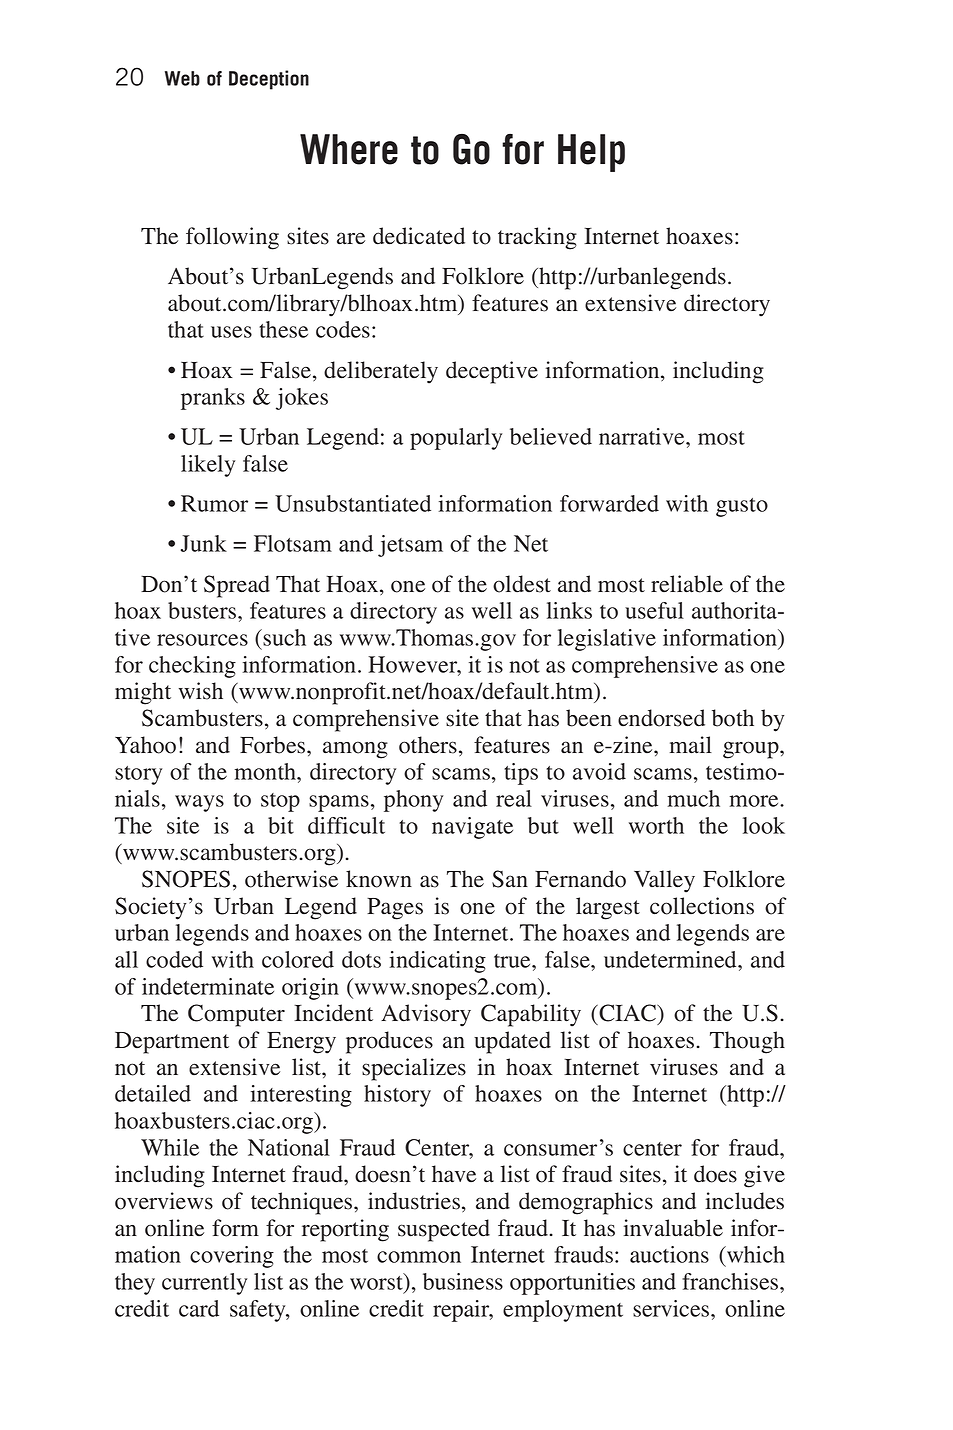  What do you see at coordinates (201, 691) in the image?
I see `wish` at bounding box center [201, 691].
